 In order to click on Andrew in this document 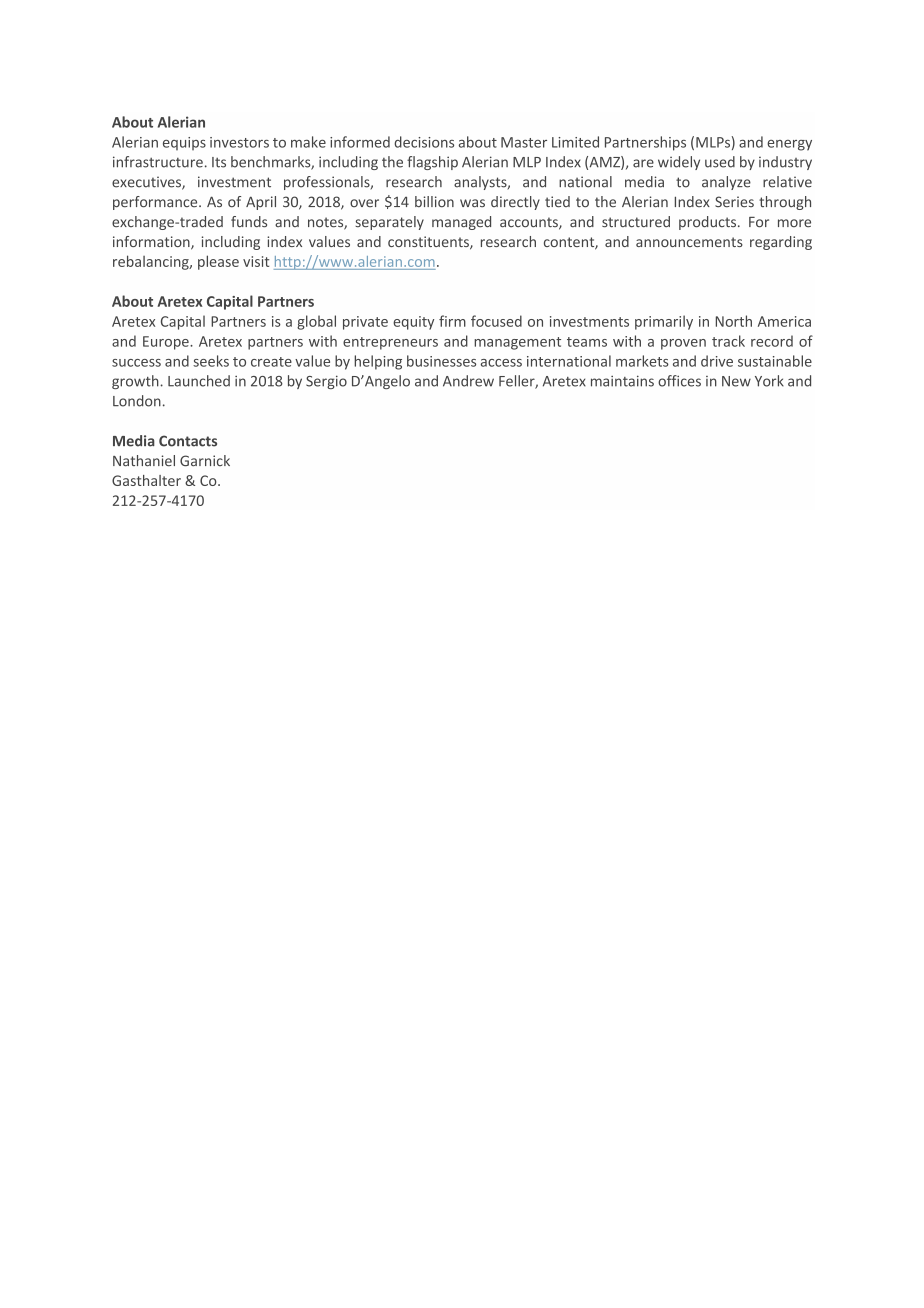, I will do `click(468, 381)`.
